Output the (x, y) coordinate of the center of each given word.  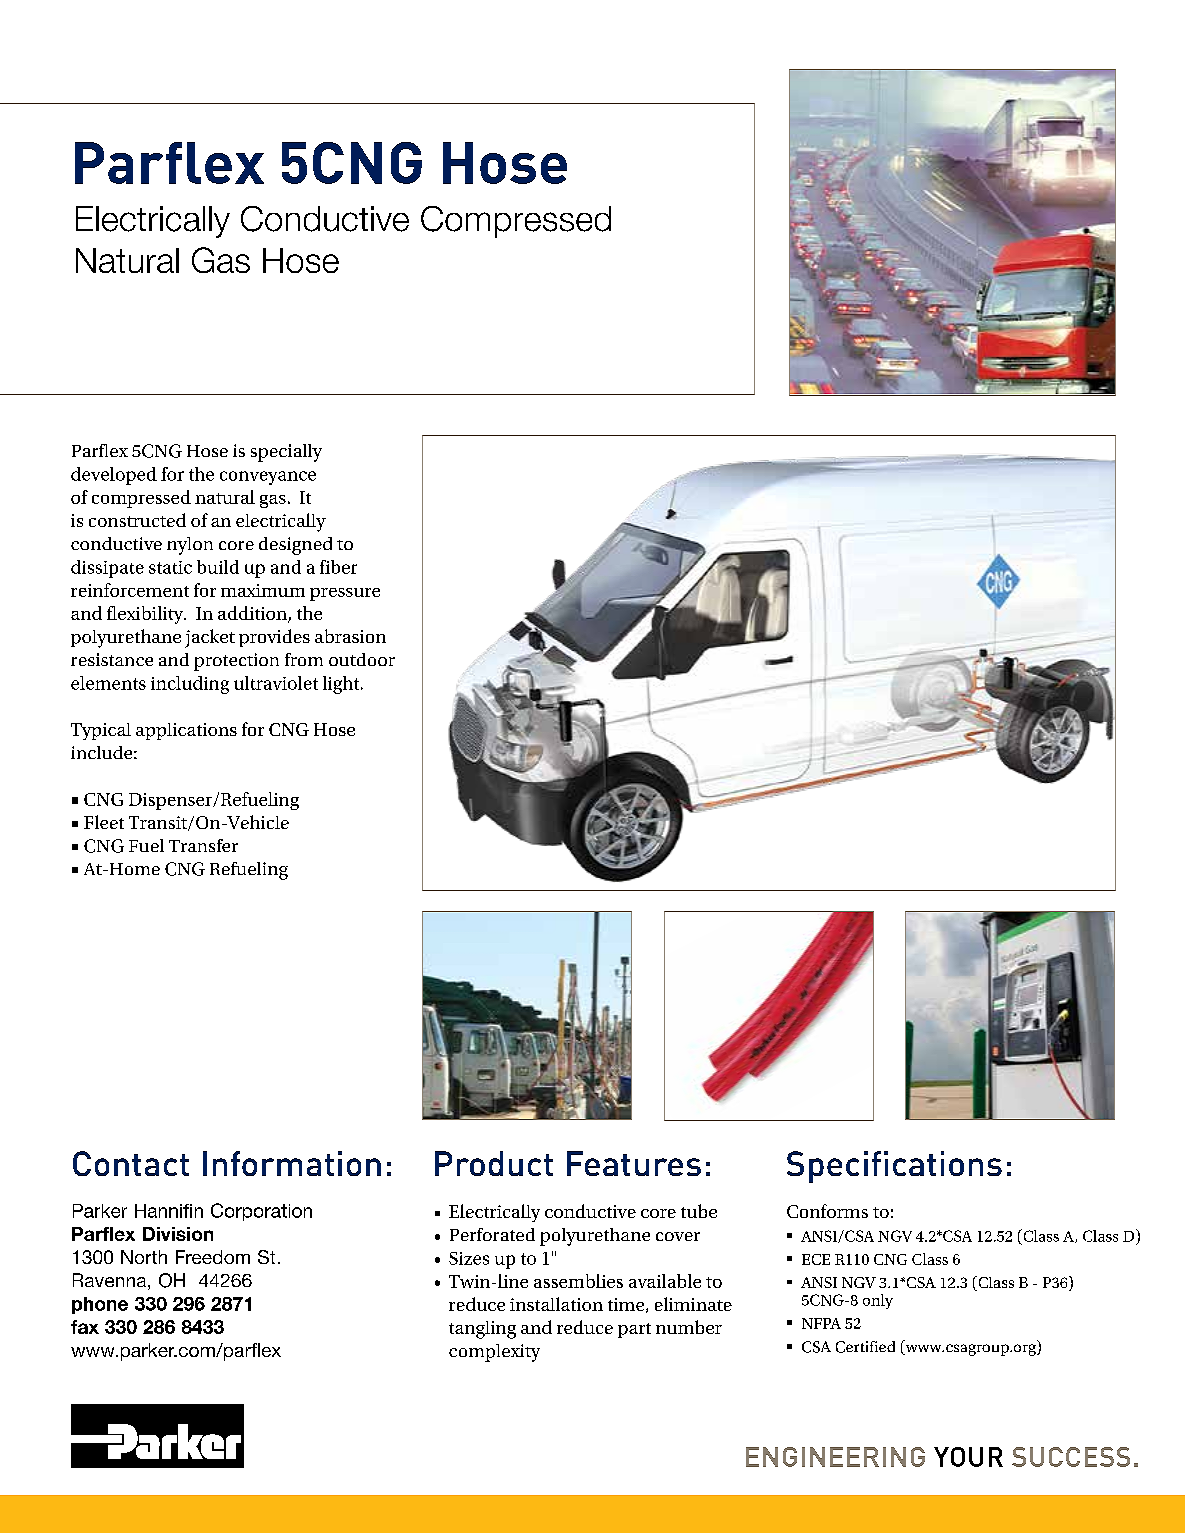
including (190, 685)
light (342, 685)
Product (494, 1163)
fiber (338, 567)
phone (100, 1305)
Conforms (827, 1211)
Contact (131, 1163)
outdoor (362, 659)
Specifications (894, 1167)
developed (114, 476)
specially (286, 453)
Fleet (104, 822)
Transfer (203, 845)
